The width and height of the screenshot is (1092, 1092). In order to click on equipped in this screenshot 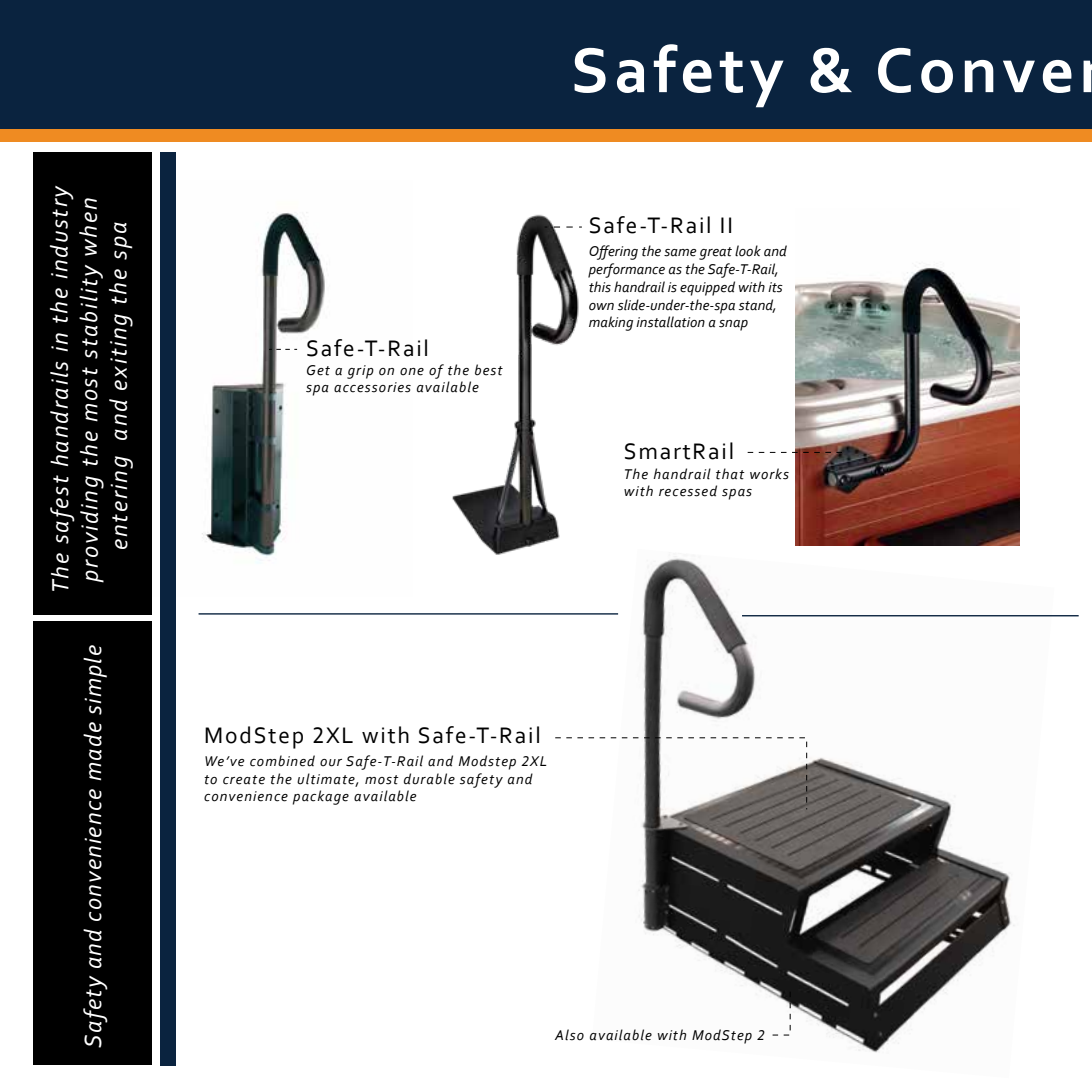, I will do `click(707, 288)`.
